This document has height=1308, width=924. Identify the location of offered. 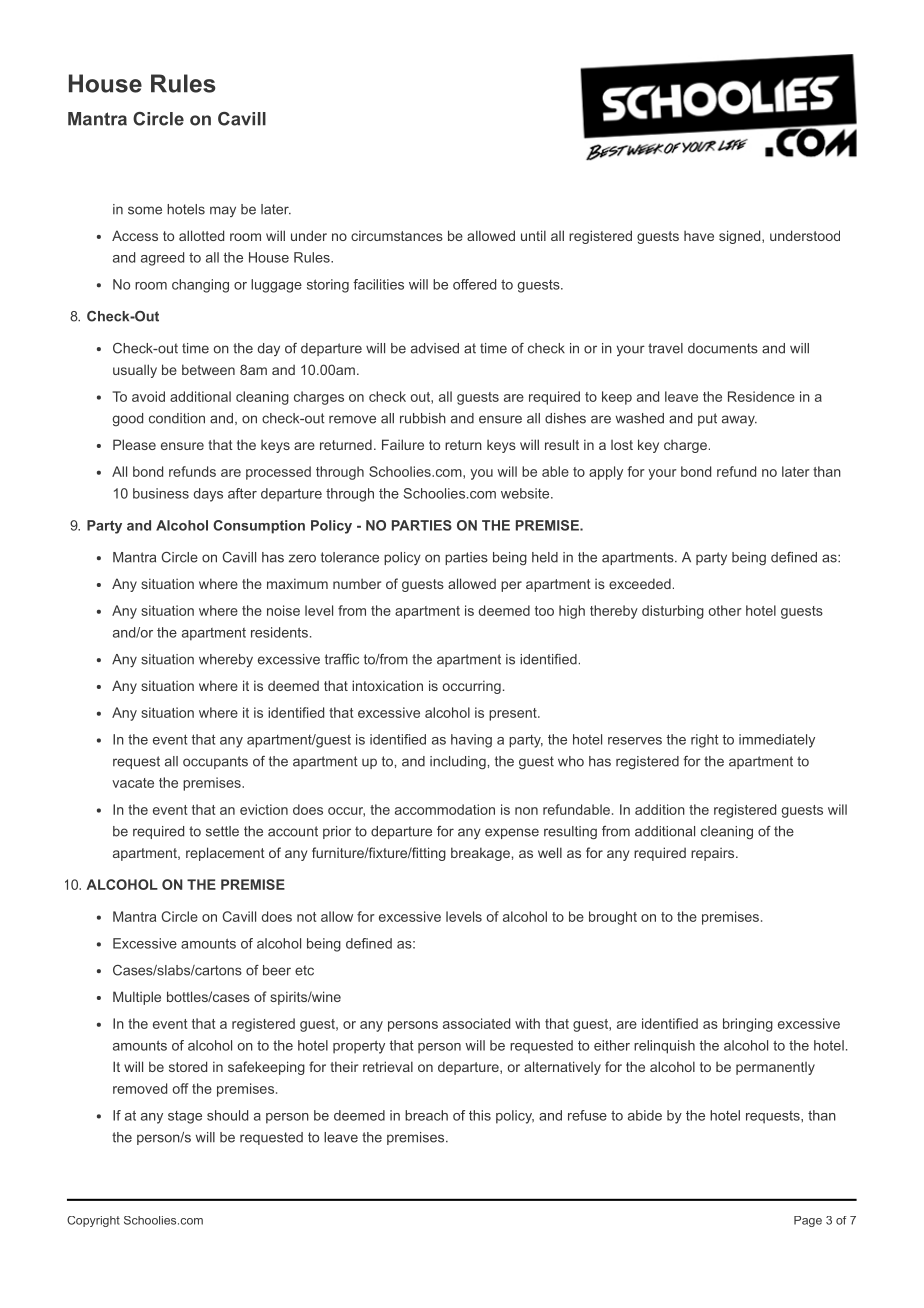
(474, 284).
